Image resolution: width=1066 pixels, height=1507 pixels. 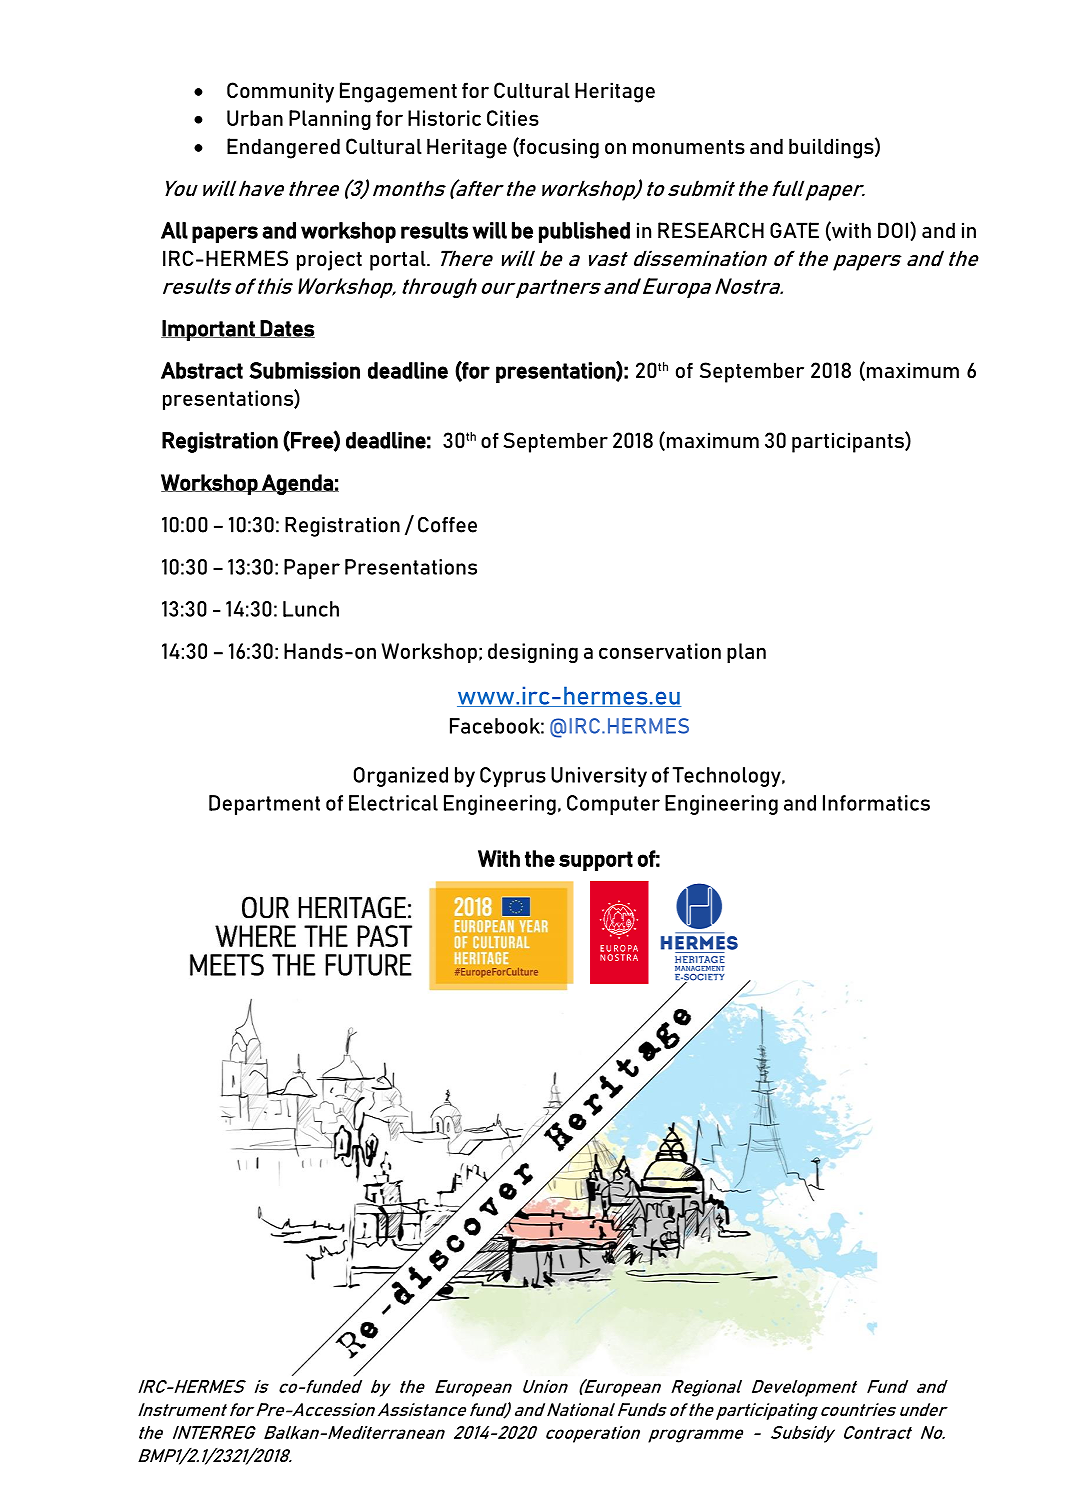 I want to click on monuments, so click(x=689, y=147).
